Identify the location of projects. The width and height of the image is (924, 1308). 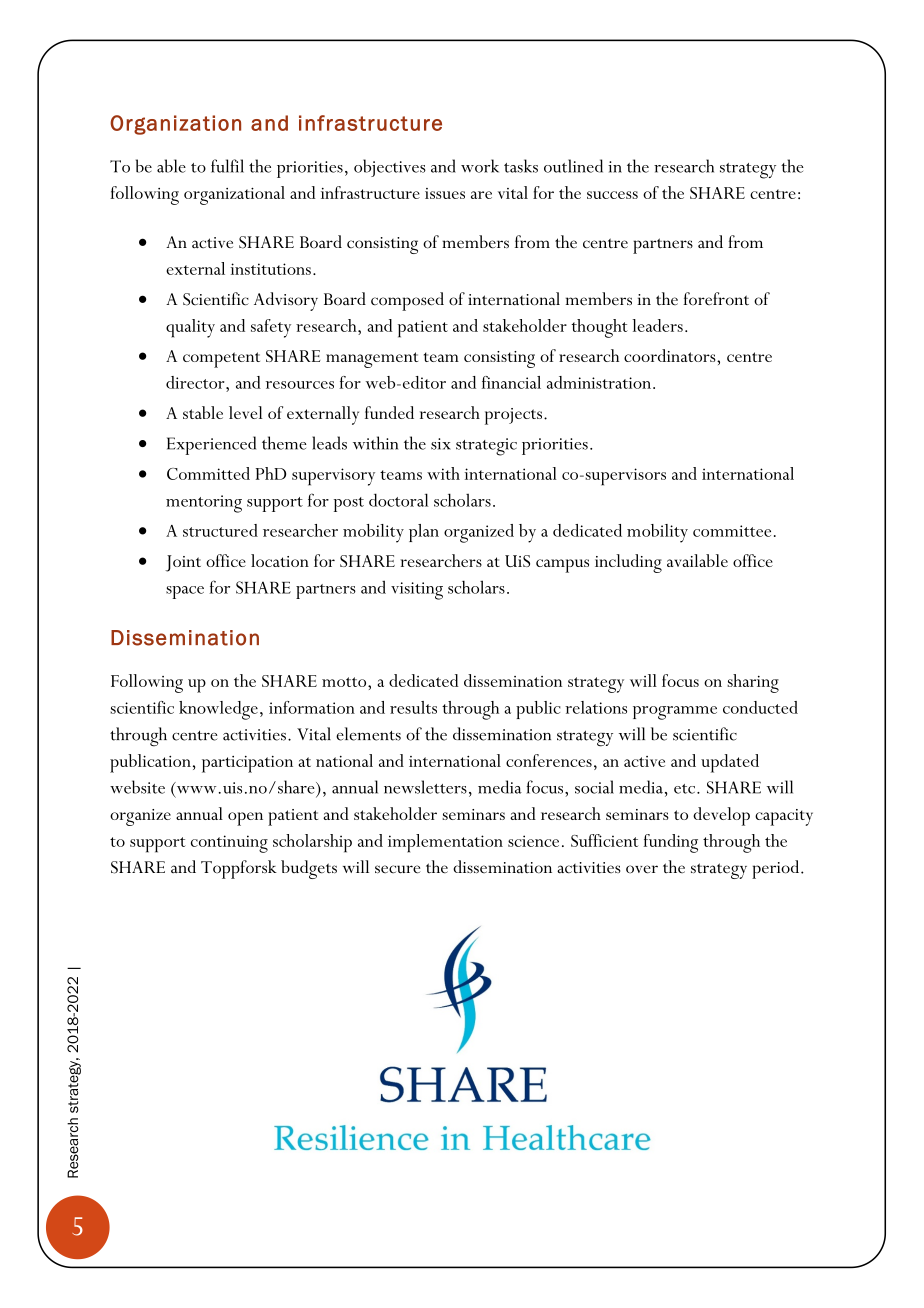
(513, 416).
